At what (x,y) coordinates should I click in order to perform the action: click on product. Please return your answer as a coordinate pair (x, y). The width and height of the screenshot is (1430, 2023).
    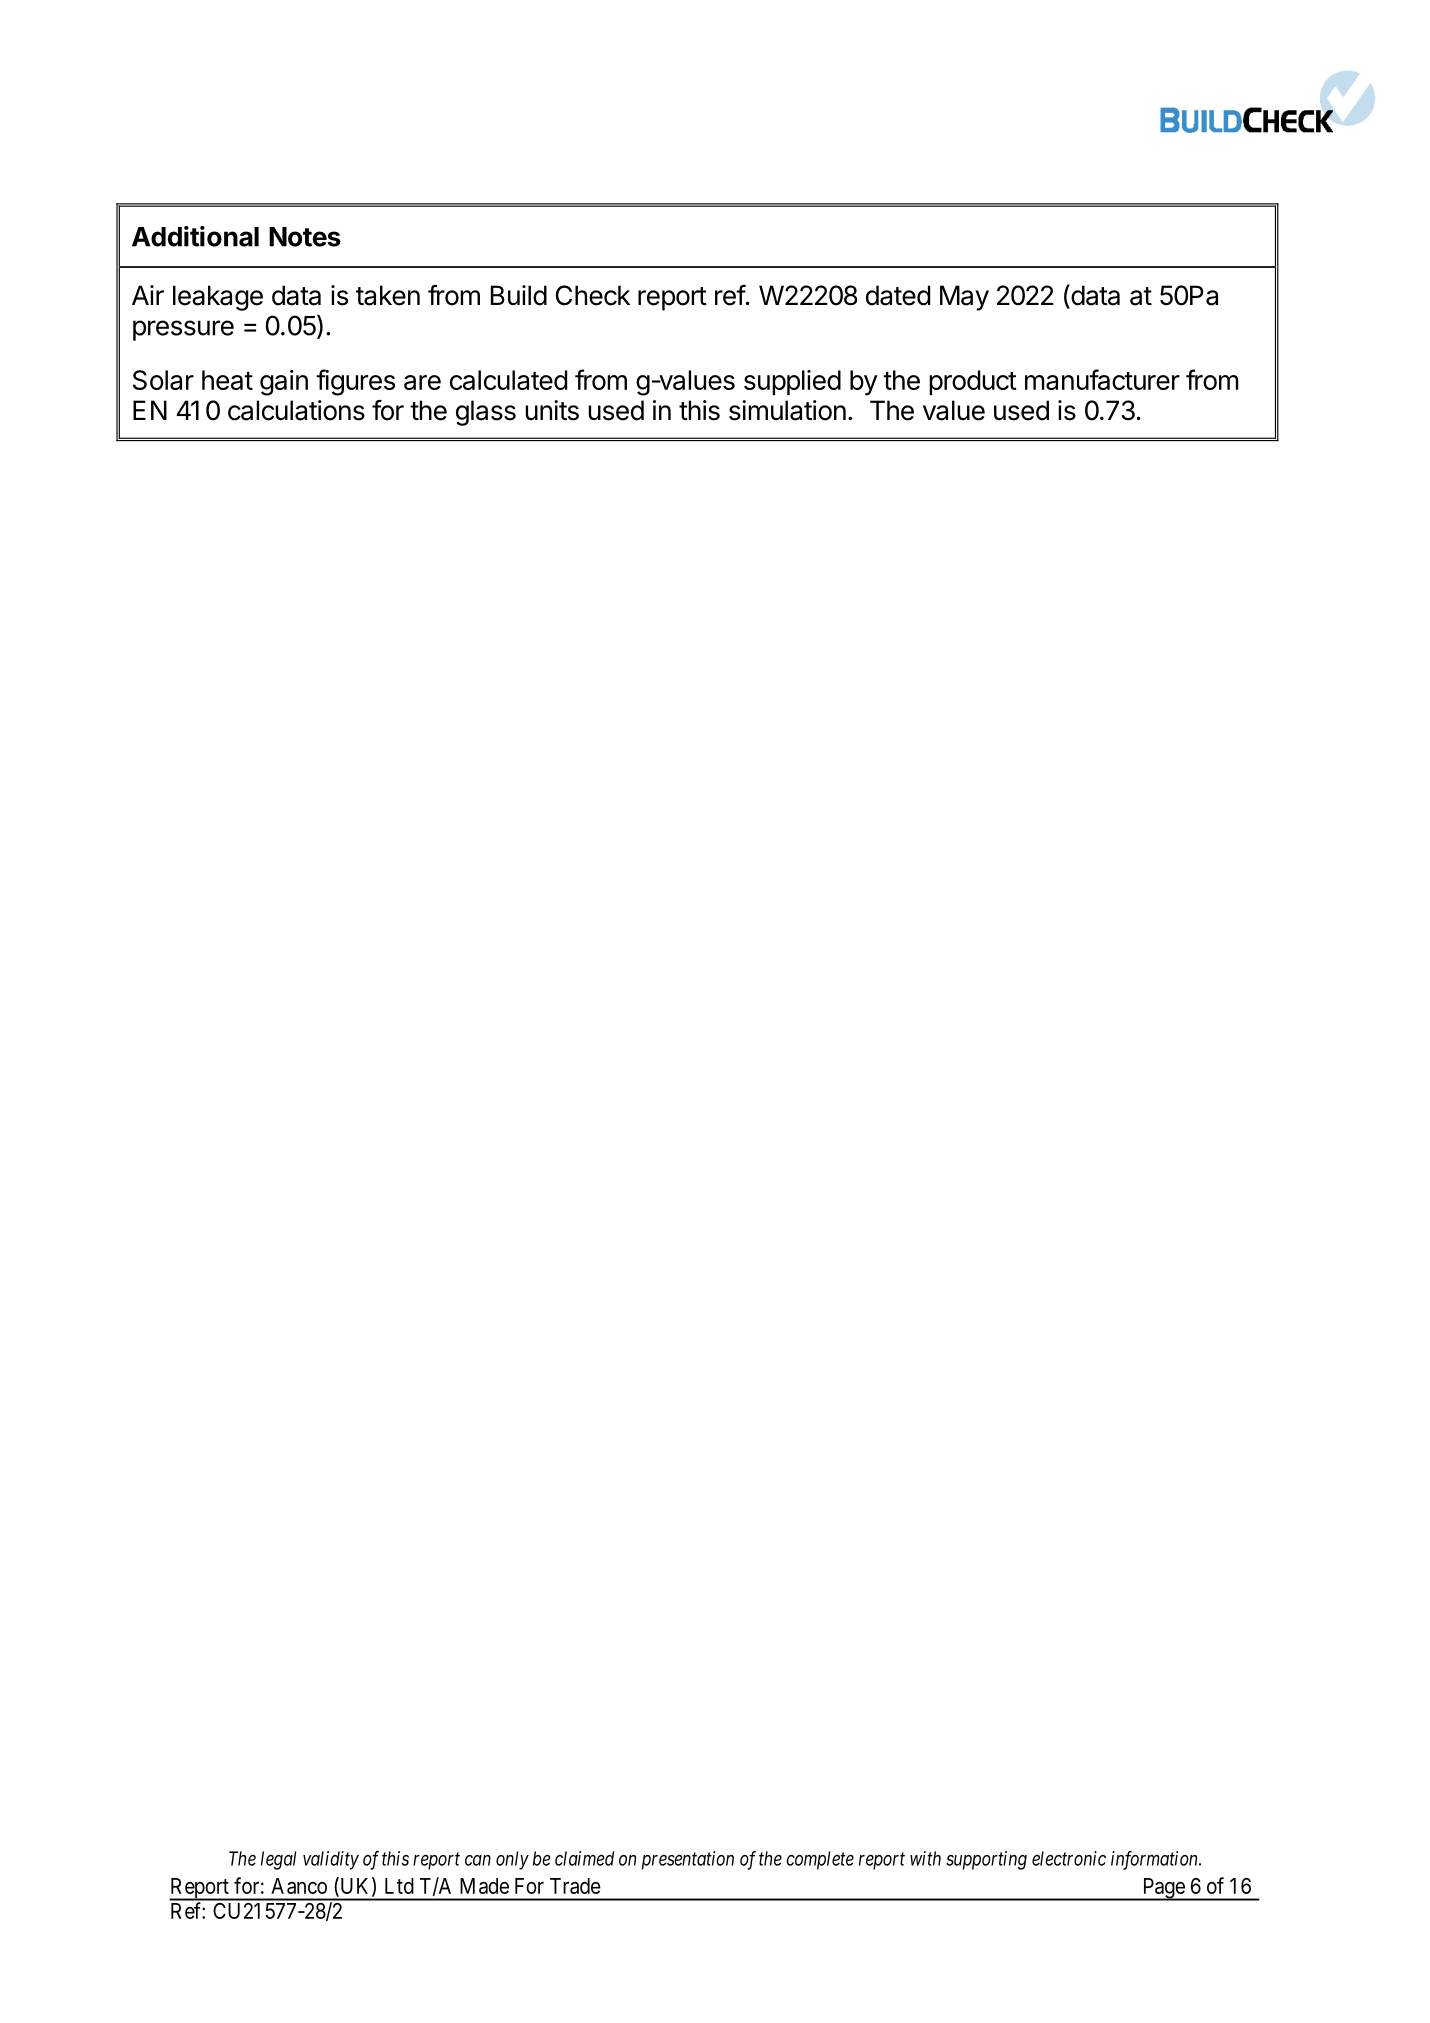
    Looking at the image, I should click on (973, 382).
